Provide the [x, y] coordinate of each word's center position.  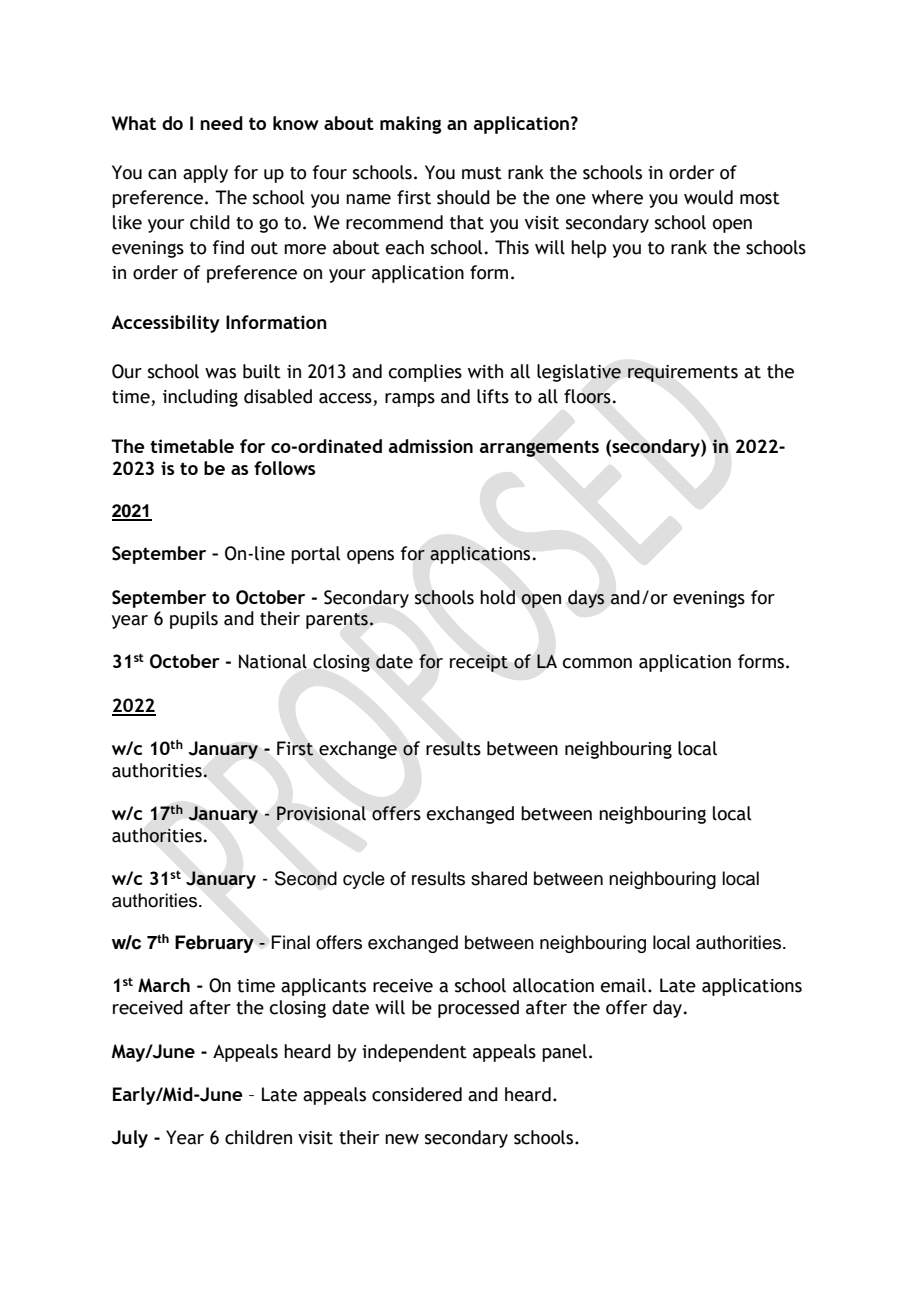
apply [205, 174]
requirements [683, 373]
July [129, 1139]
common [597, 663]
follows [284, 468]
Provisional [321, 813]
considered [417, 1094]
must [482, 173]
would [708, 197]
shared [499, 878]
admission [431, 446]
